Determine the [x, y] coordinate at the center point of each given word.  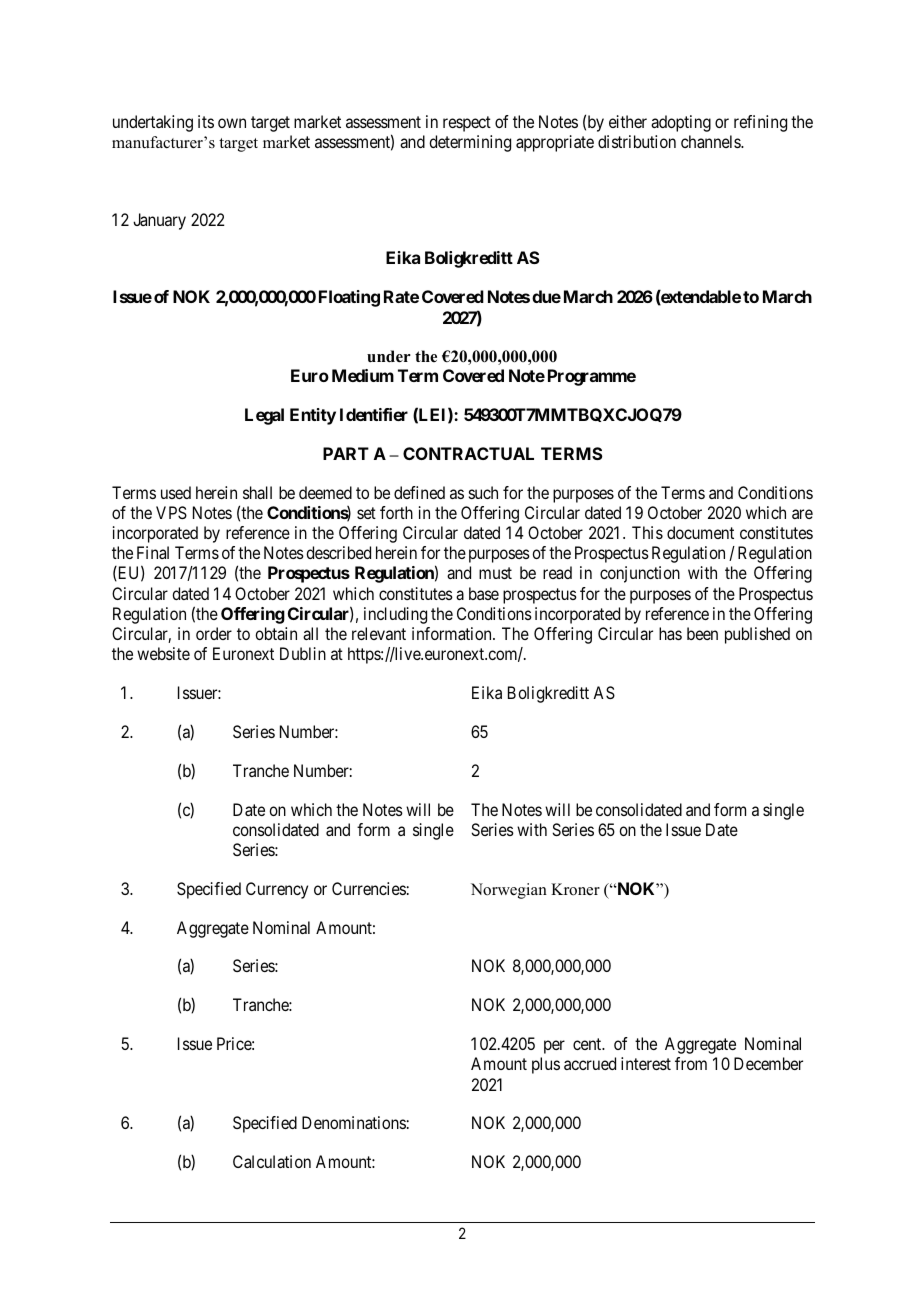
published [757, 635]
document [700, 532]
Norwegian [509, 891]
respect [467, 124]
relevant [379, 633]
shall [257, 492]
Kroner [575, 889]
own [232, 123]
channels [711, 141]
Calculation [272, 1161]
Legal [264, 416]
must [495, 573]
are [802, 514]
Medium [363, 375]
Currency [277, 890]
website [163, 653]
